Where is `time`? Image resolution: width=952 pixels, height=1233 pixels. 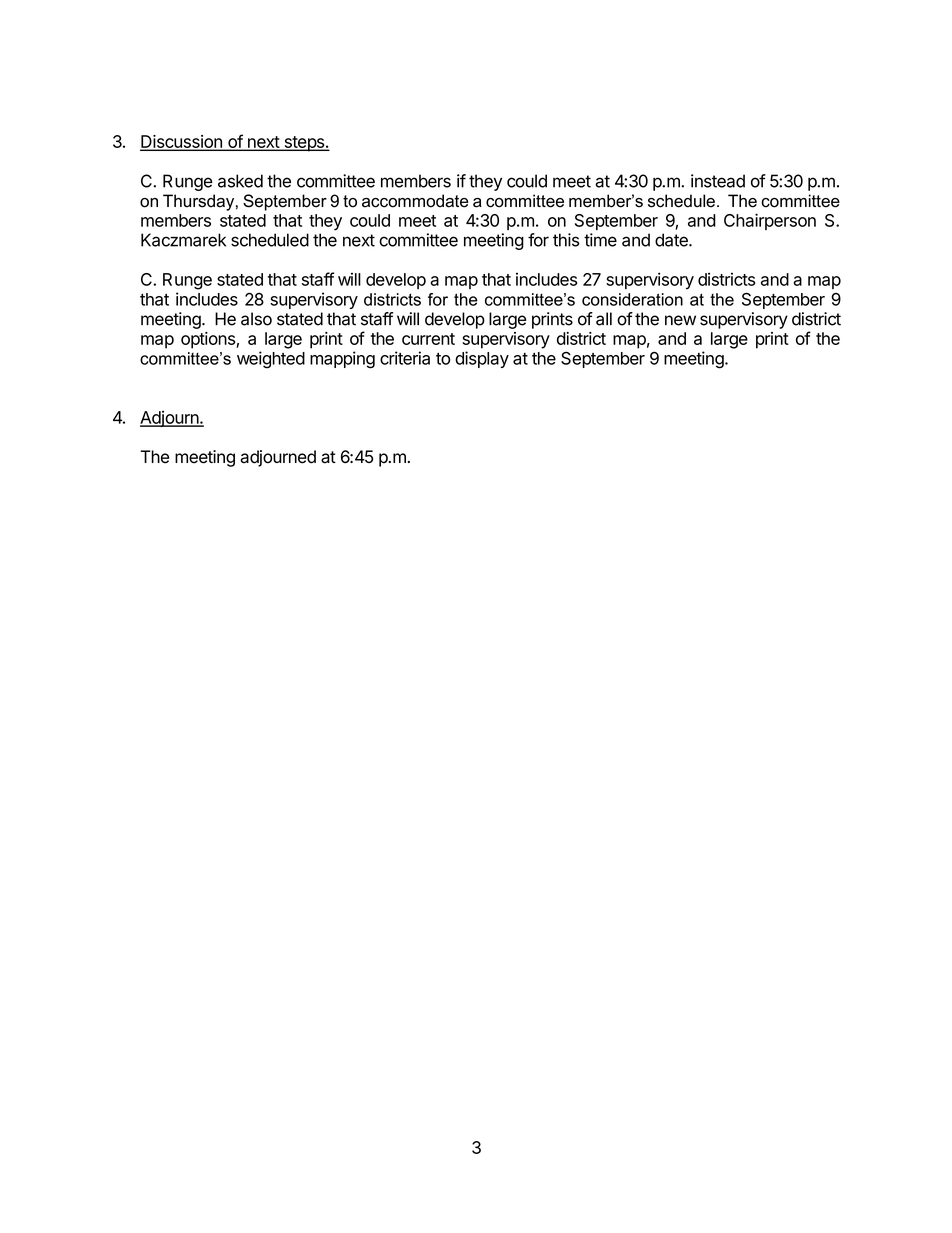 time is located at coordinates (600, 240).
